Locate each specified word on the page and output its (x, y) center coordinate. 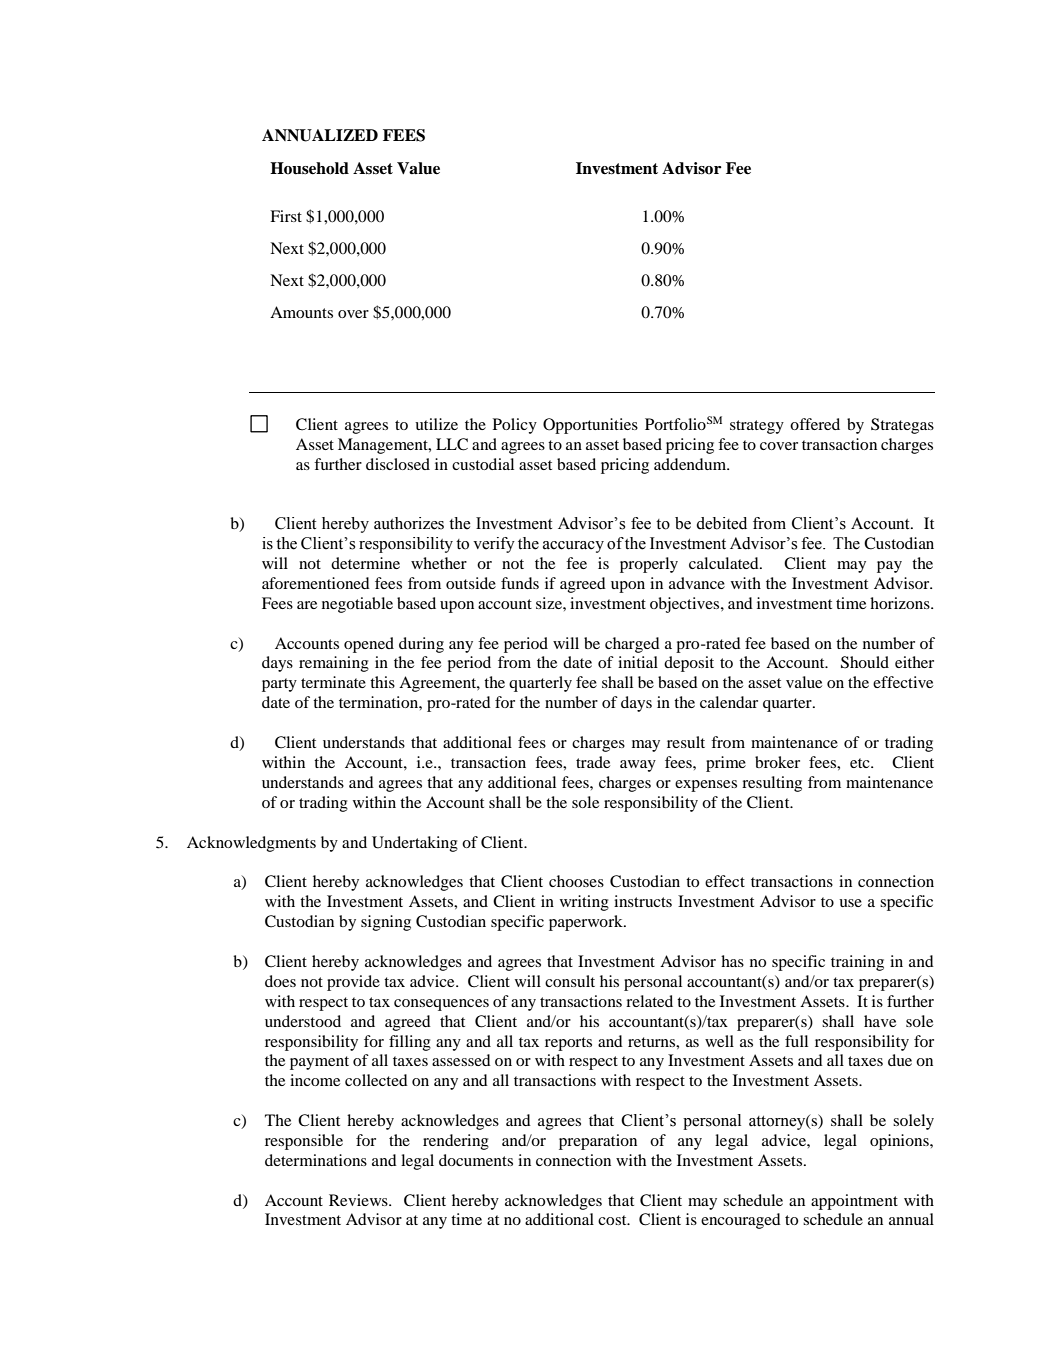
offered (815, 424)
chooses (576, 881)
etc (861, 763)
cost (613, 1220)
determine (365, 563)
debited (721, 523)
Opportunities (590, 426)
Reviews (359, 1200)
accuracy (573, 547)
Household (309, 168)
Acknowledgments (251, 844)
